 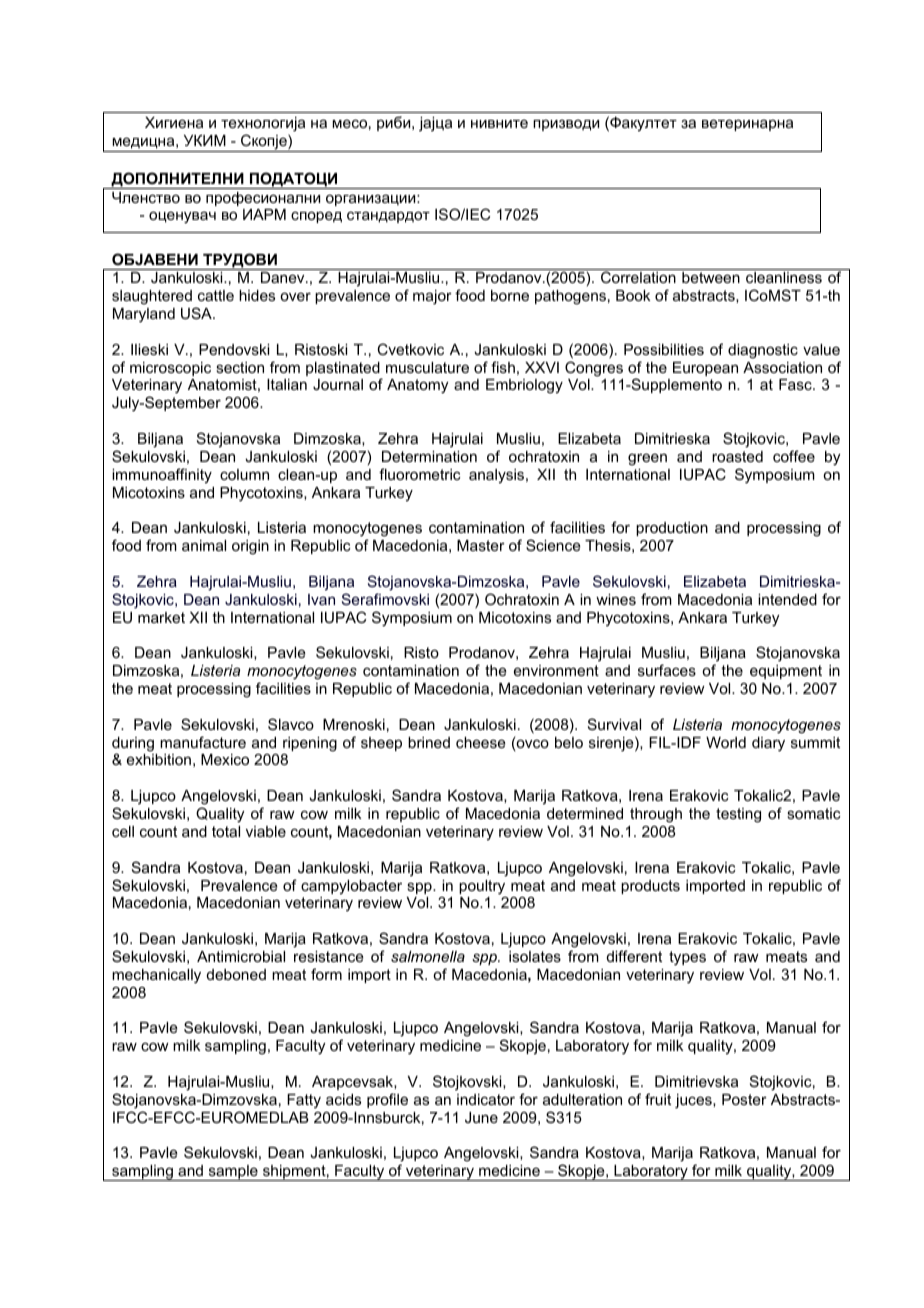 I want to click on manufacture, so click(x=203, y=742).
